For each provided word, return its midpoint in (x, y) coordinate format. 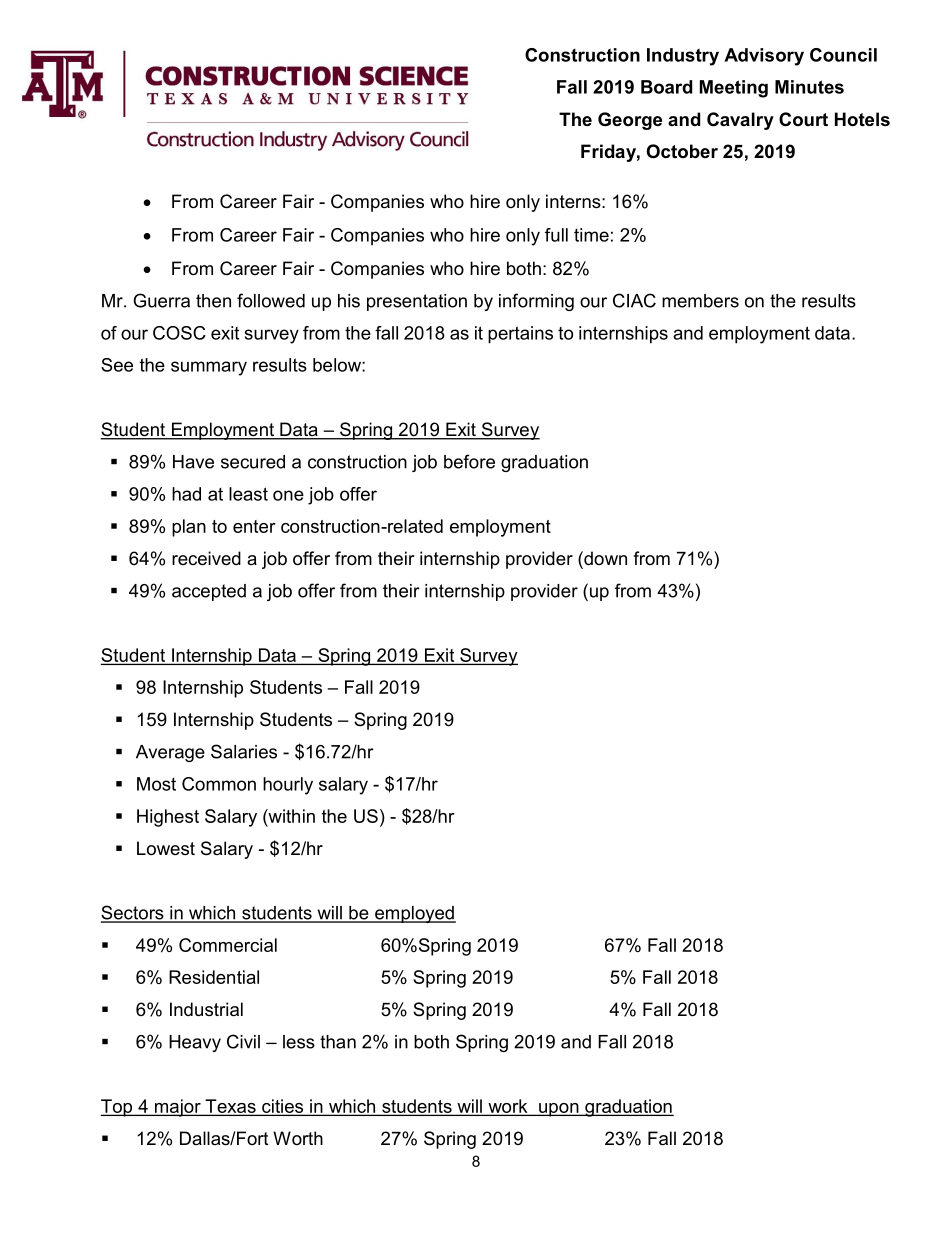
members (700, 301)
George (630, 121)
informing (536, 302)
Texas (230, 1107)
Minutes (809, 87)
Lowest (166, 848)
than (338, 1042)
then (213, 301)
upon (559, 1110)
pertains (520, 335)
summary (209, 368)
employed (414, 914)
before (469, 461)
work (508, 1107)
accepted (209, 592)
